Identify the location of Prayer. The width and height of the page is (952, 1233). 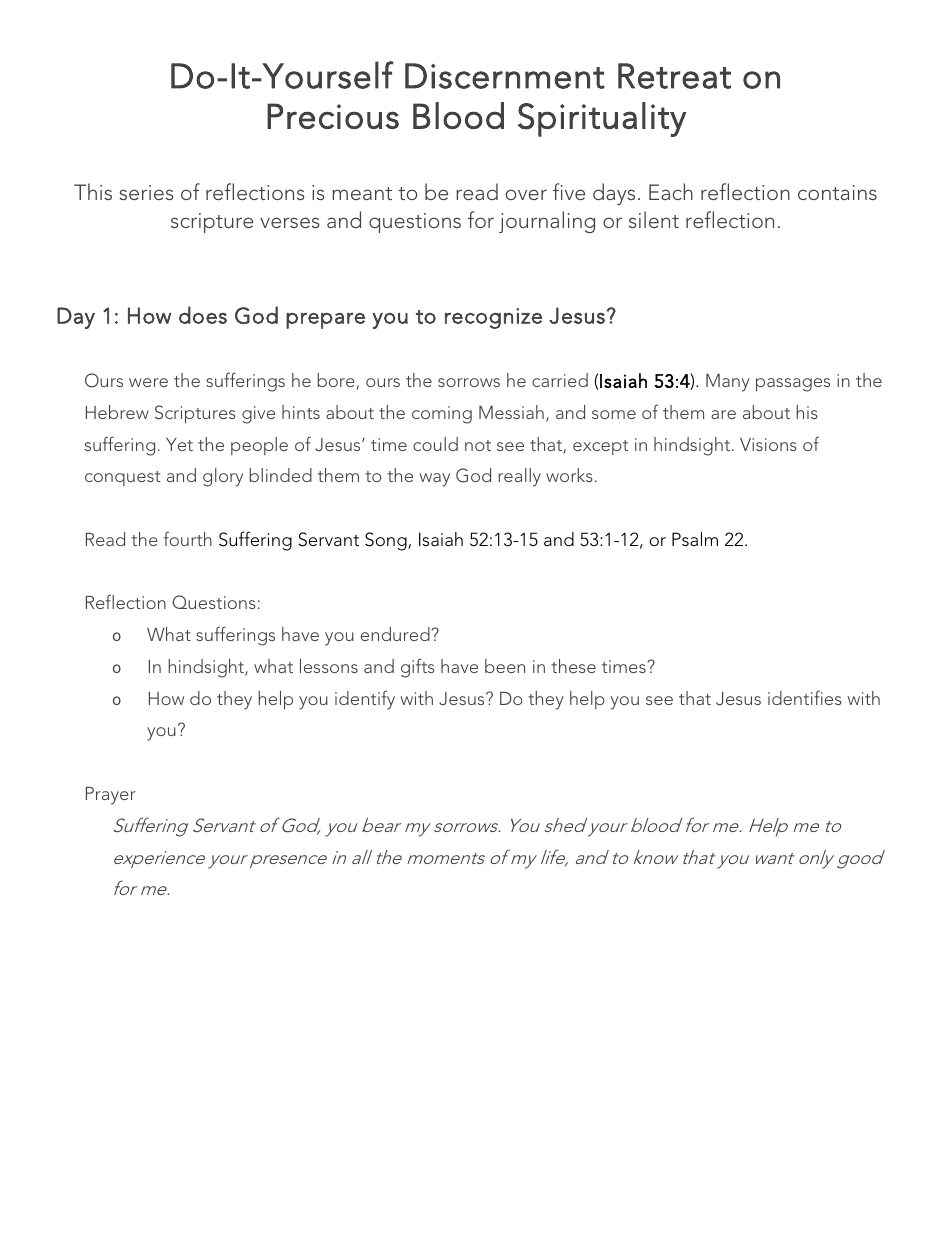
(111, 796).
